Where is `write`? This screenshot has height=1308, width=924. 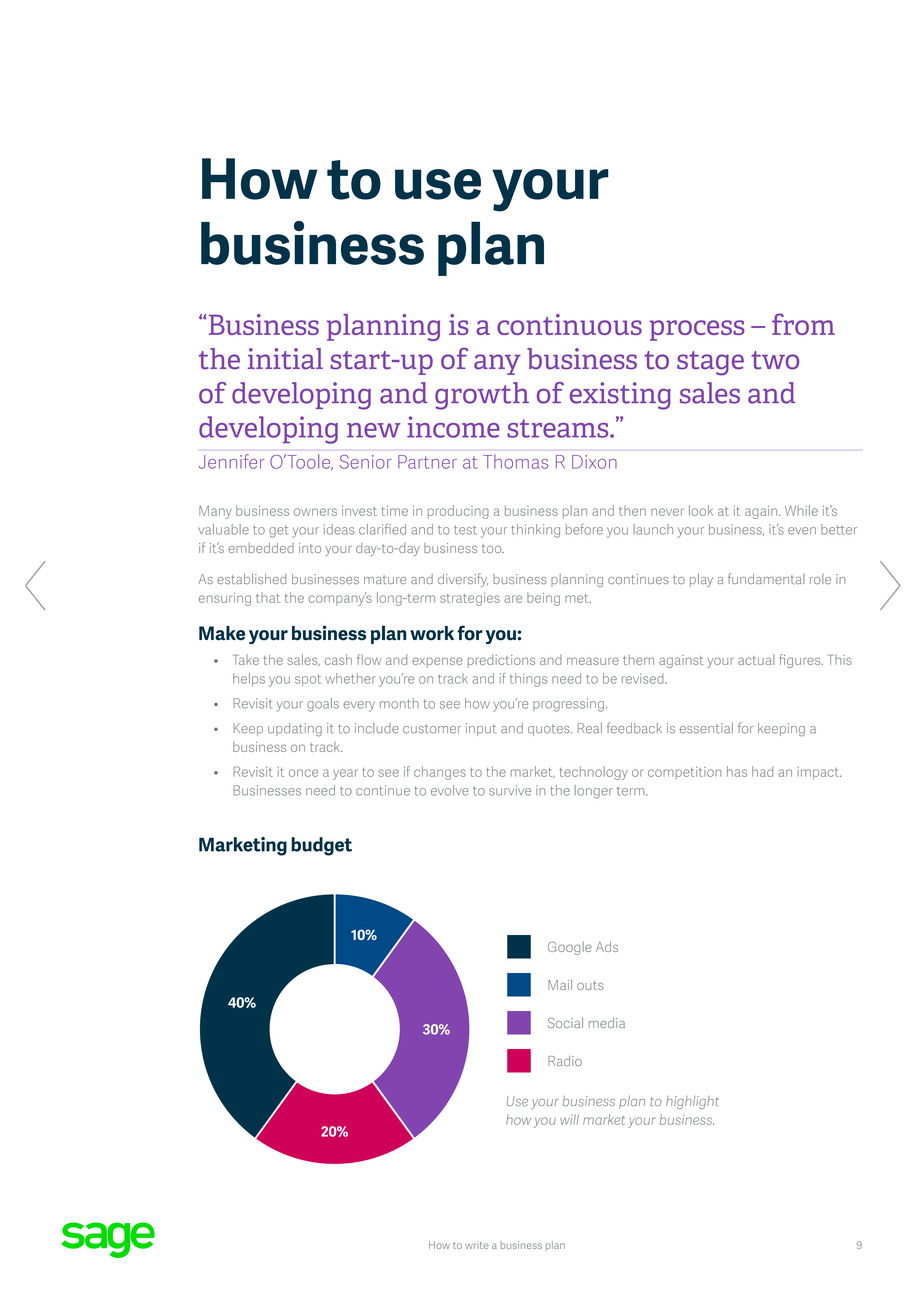
write is located at coordinates (477, 1245).
